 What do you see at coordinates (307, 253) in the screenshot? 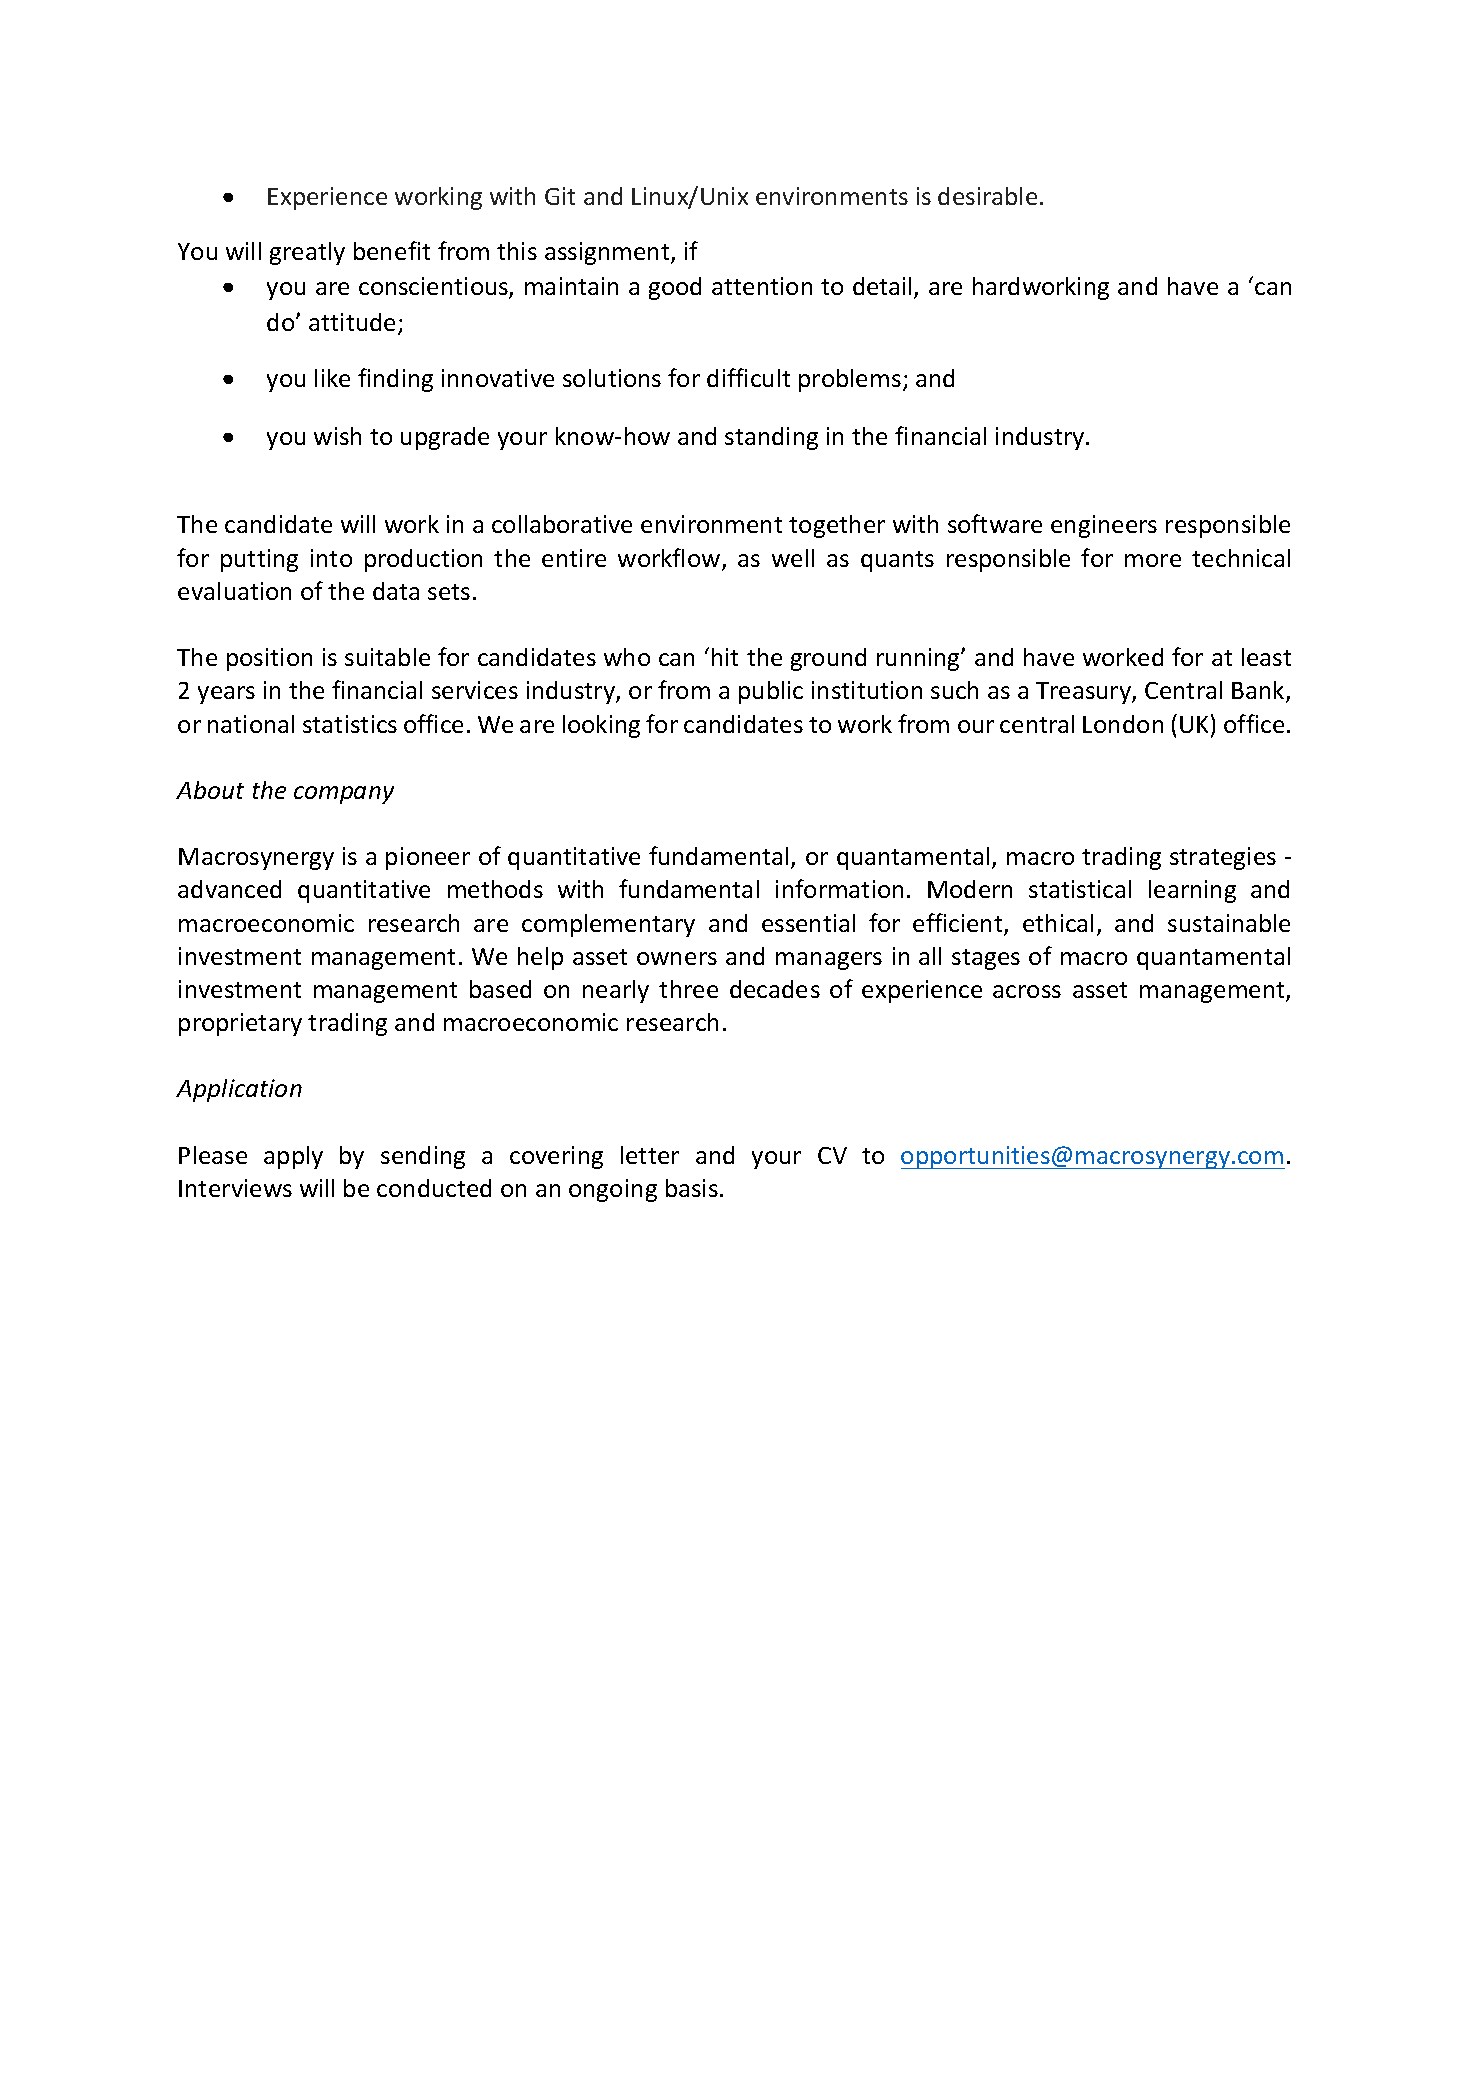
I see `greatly` at bounding box center [307, 253].
